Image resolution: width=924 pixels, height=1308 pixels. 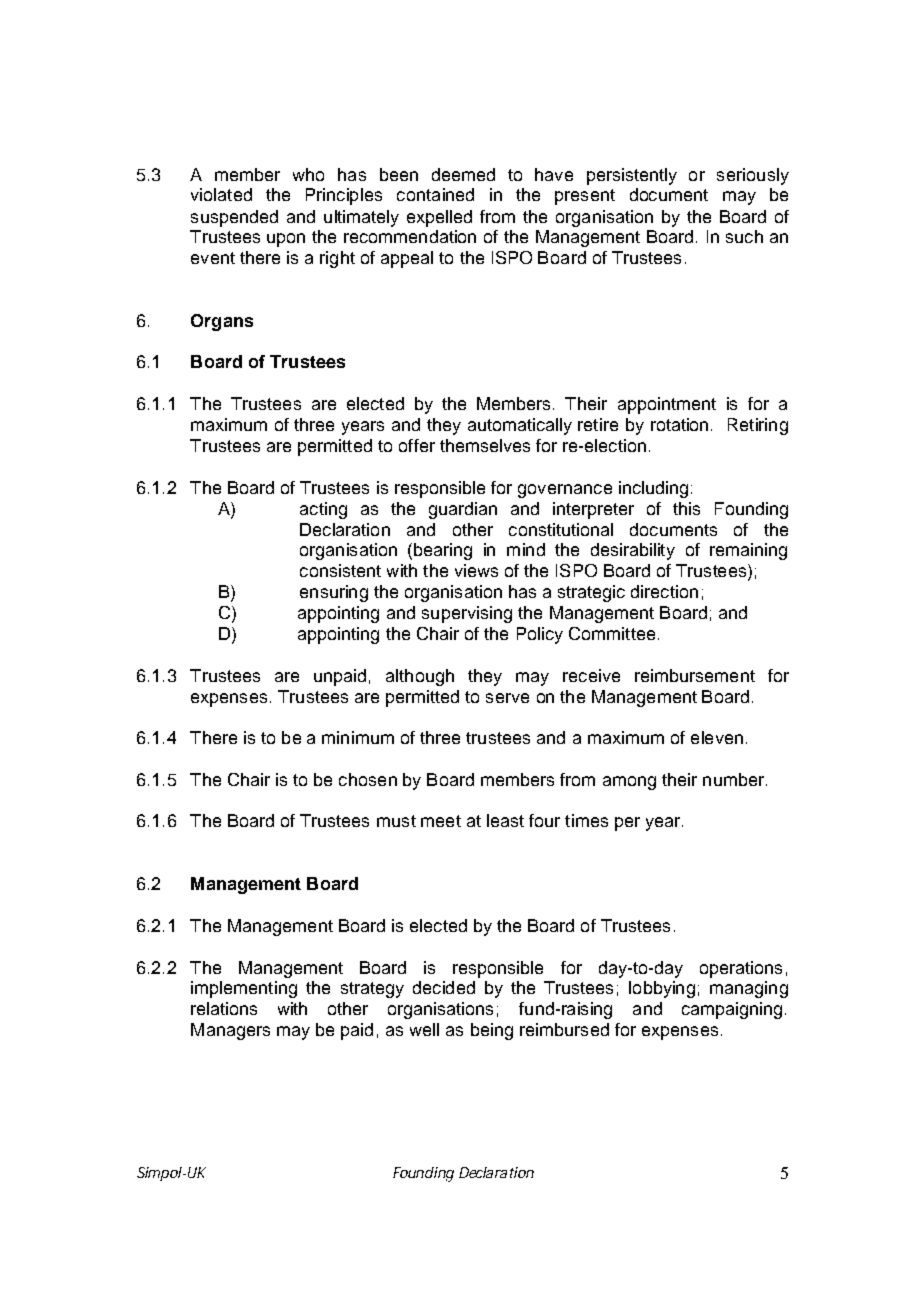 I want to click on supervising, so click(x=467, y=614).
